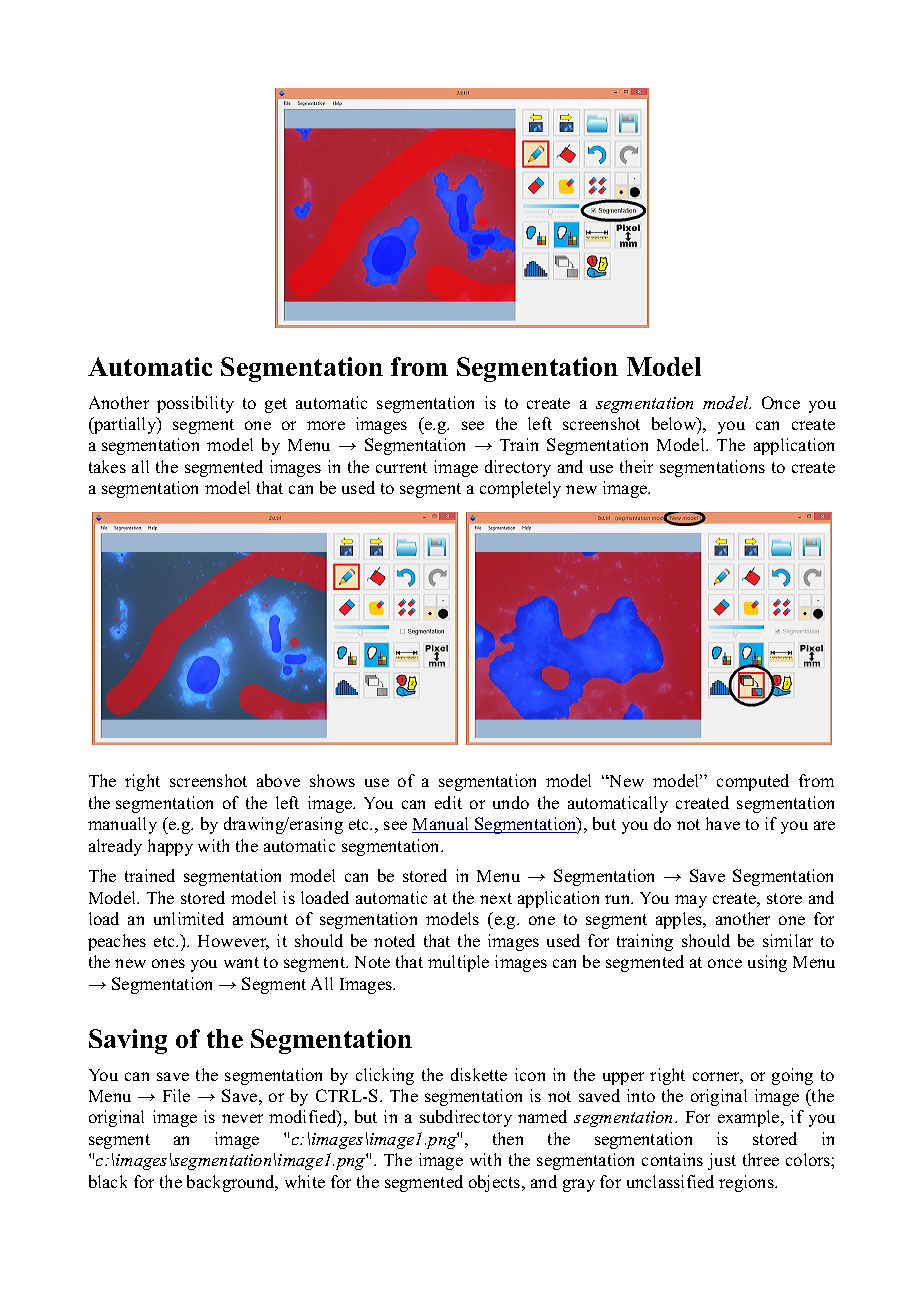  I want to click on above, so click(278, 780).
